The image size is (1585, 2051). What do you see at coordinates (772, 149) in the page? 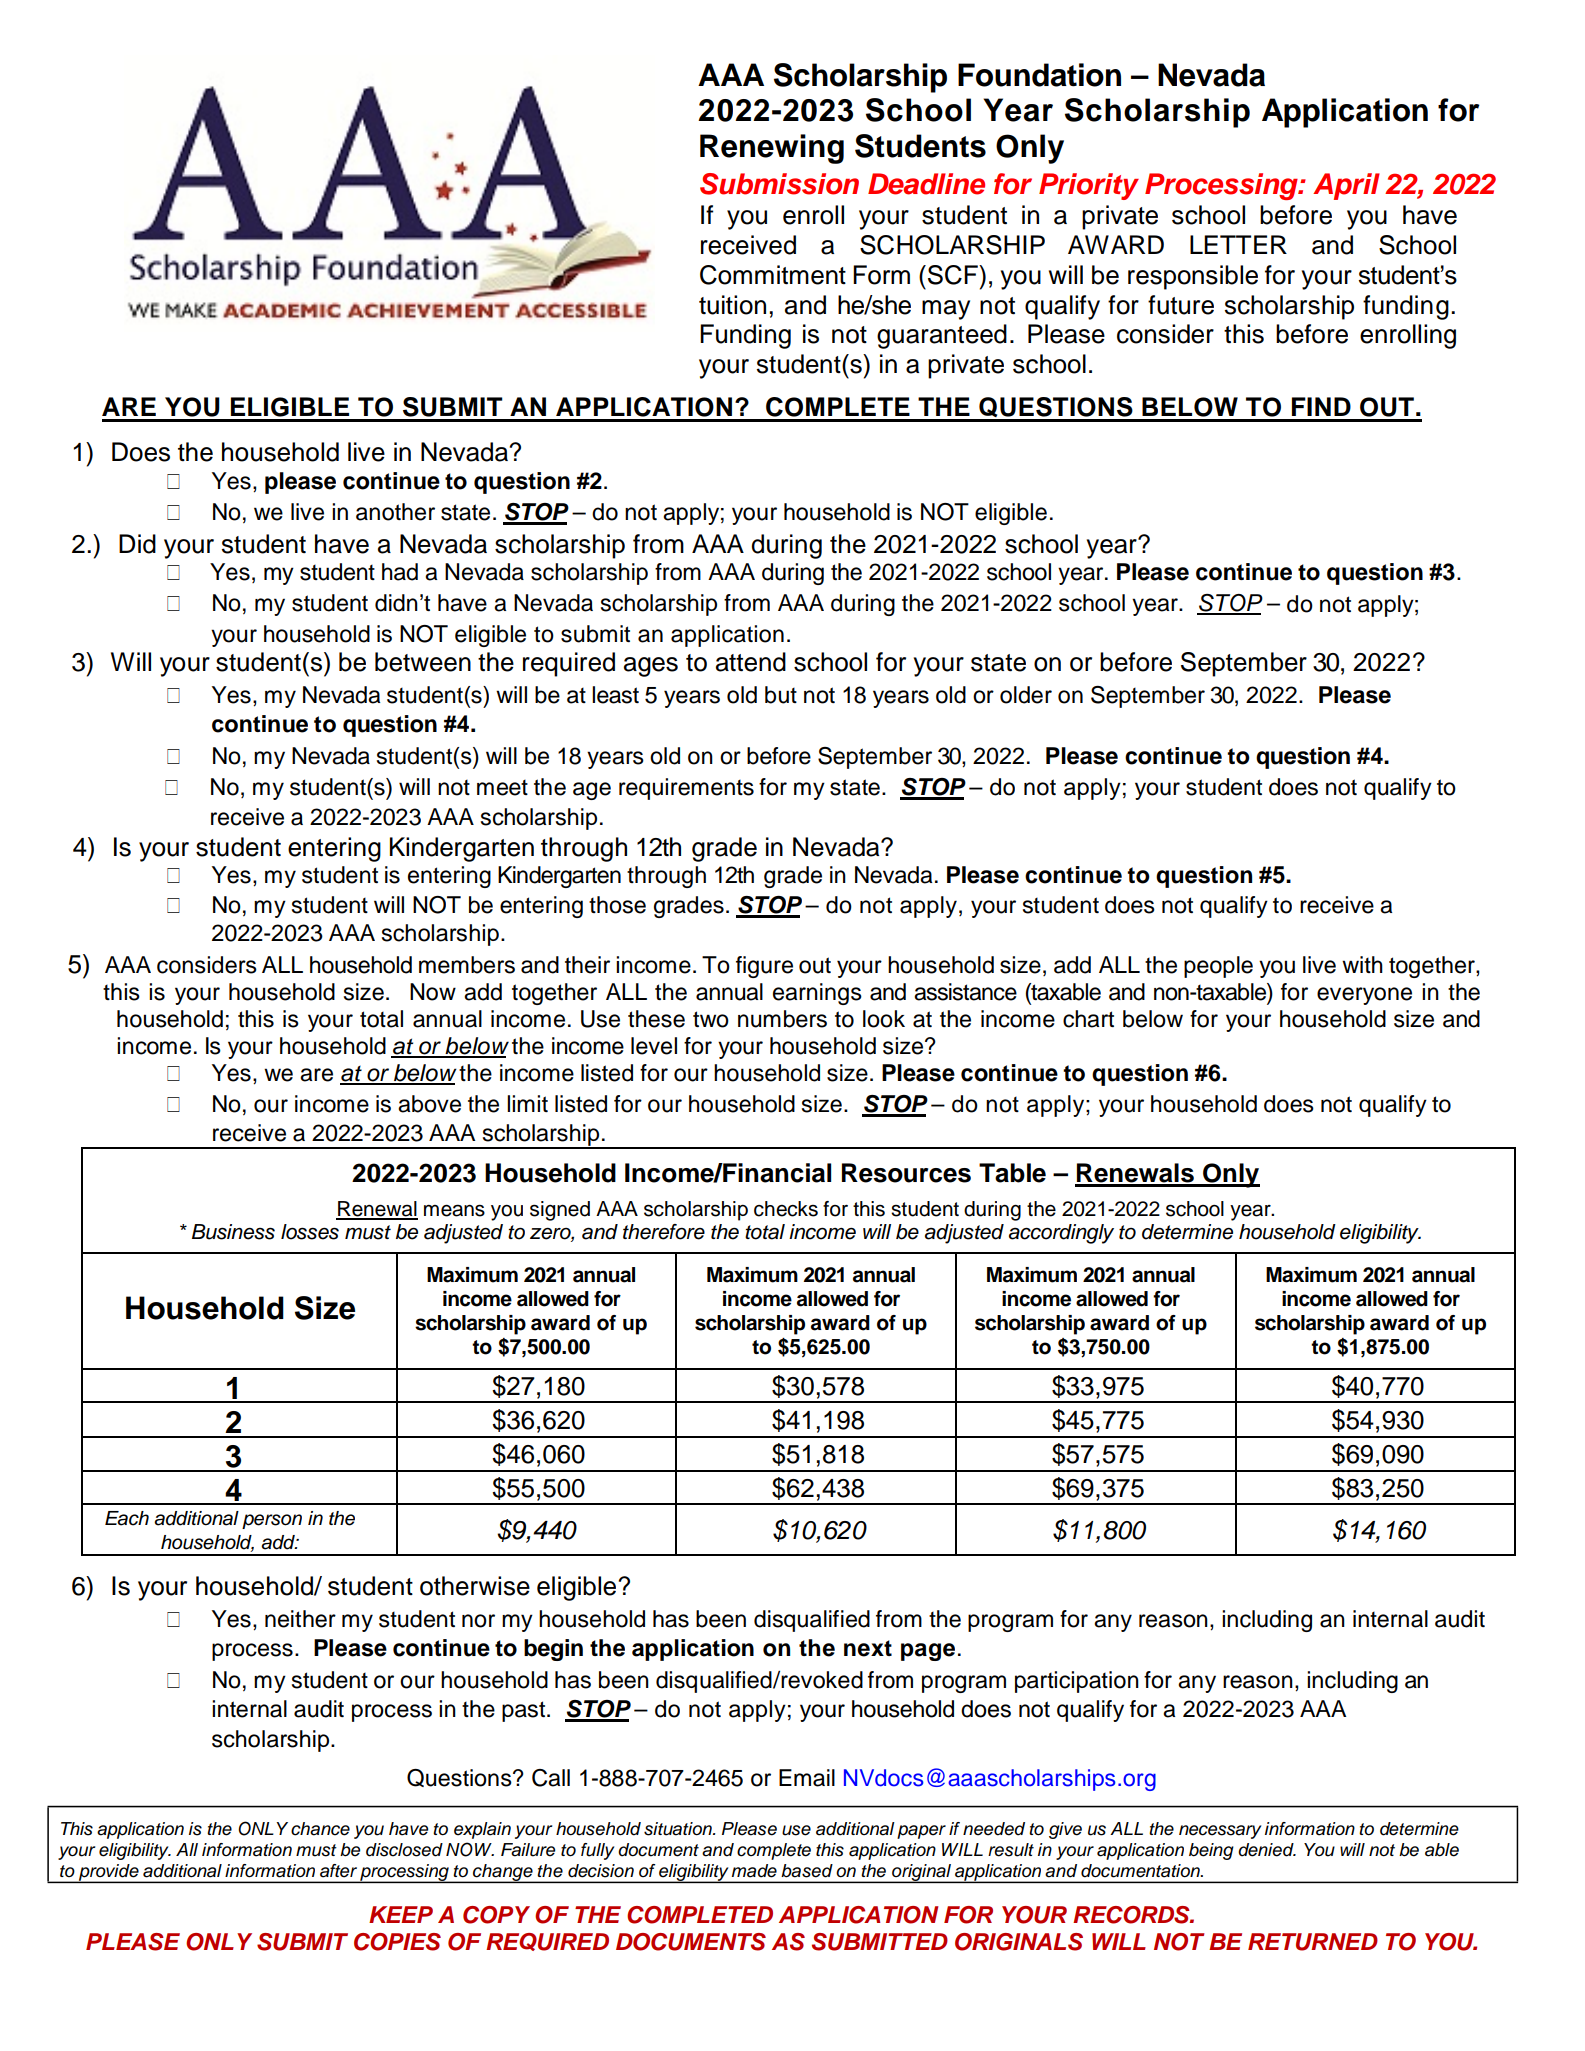
I see `Renewing` at bounding box center [772, 149].
